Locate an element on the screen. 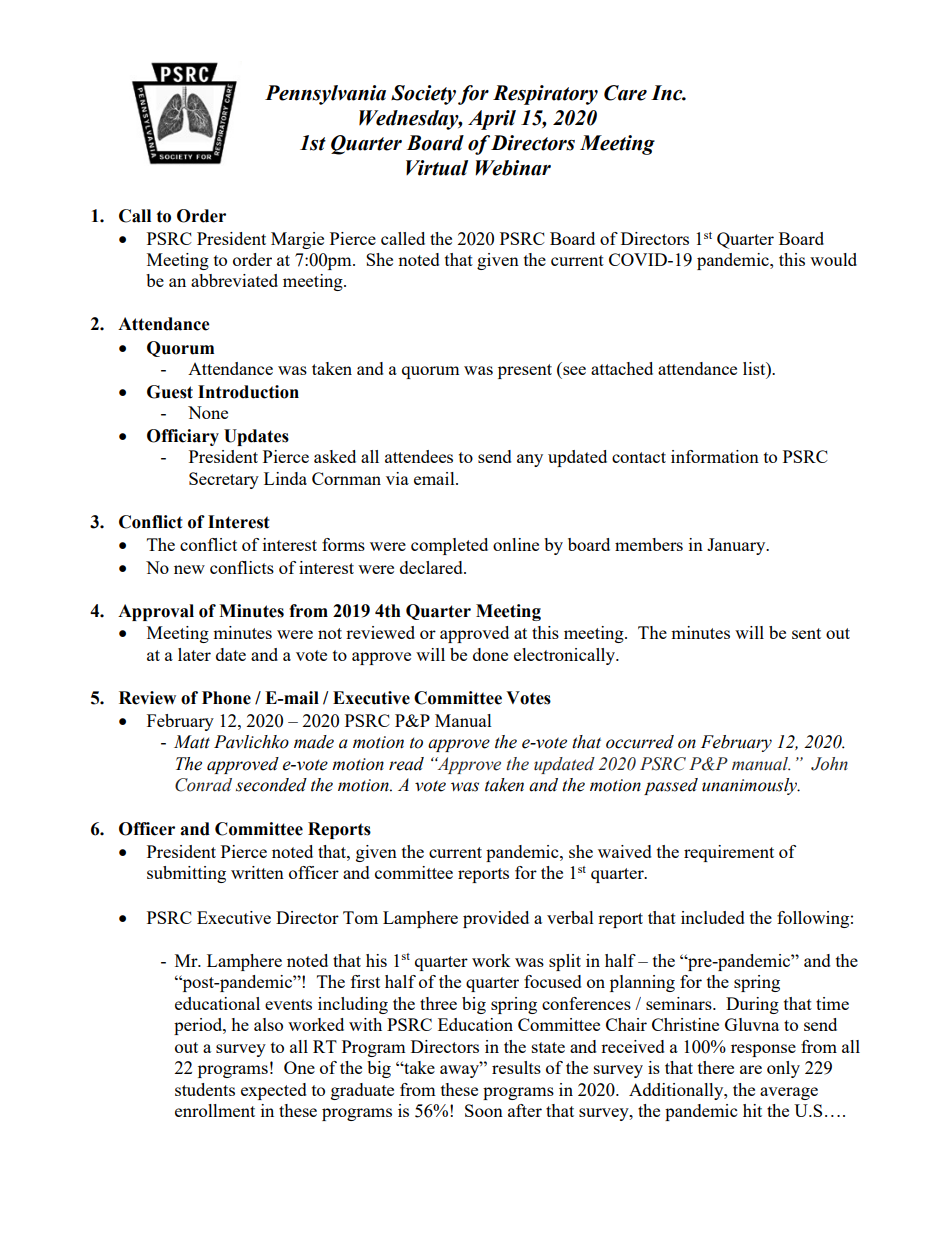 The height and width of the screenshot is (1233, 952). Conrad is located at coordinates (203, 785).
